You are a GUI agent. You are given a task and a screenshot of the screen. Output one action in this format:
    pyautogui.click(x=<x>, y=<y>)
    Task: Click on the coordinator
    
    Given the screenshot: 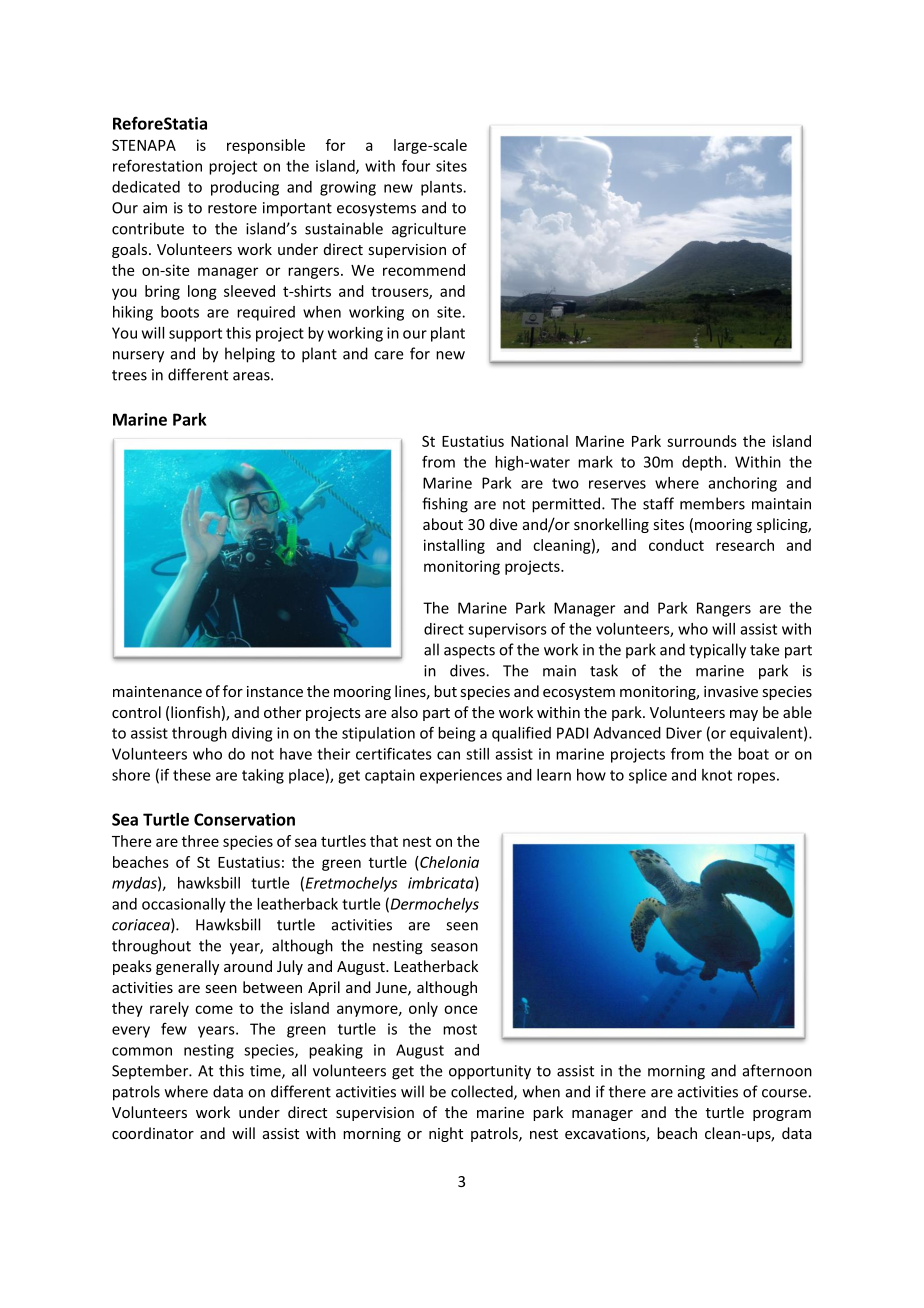 What is the action you would take?
    pyautogui.click(x=153, y=1133)
